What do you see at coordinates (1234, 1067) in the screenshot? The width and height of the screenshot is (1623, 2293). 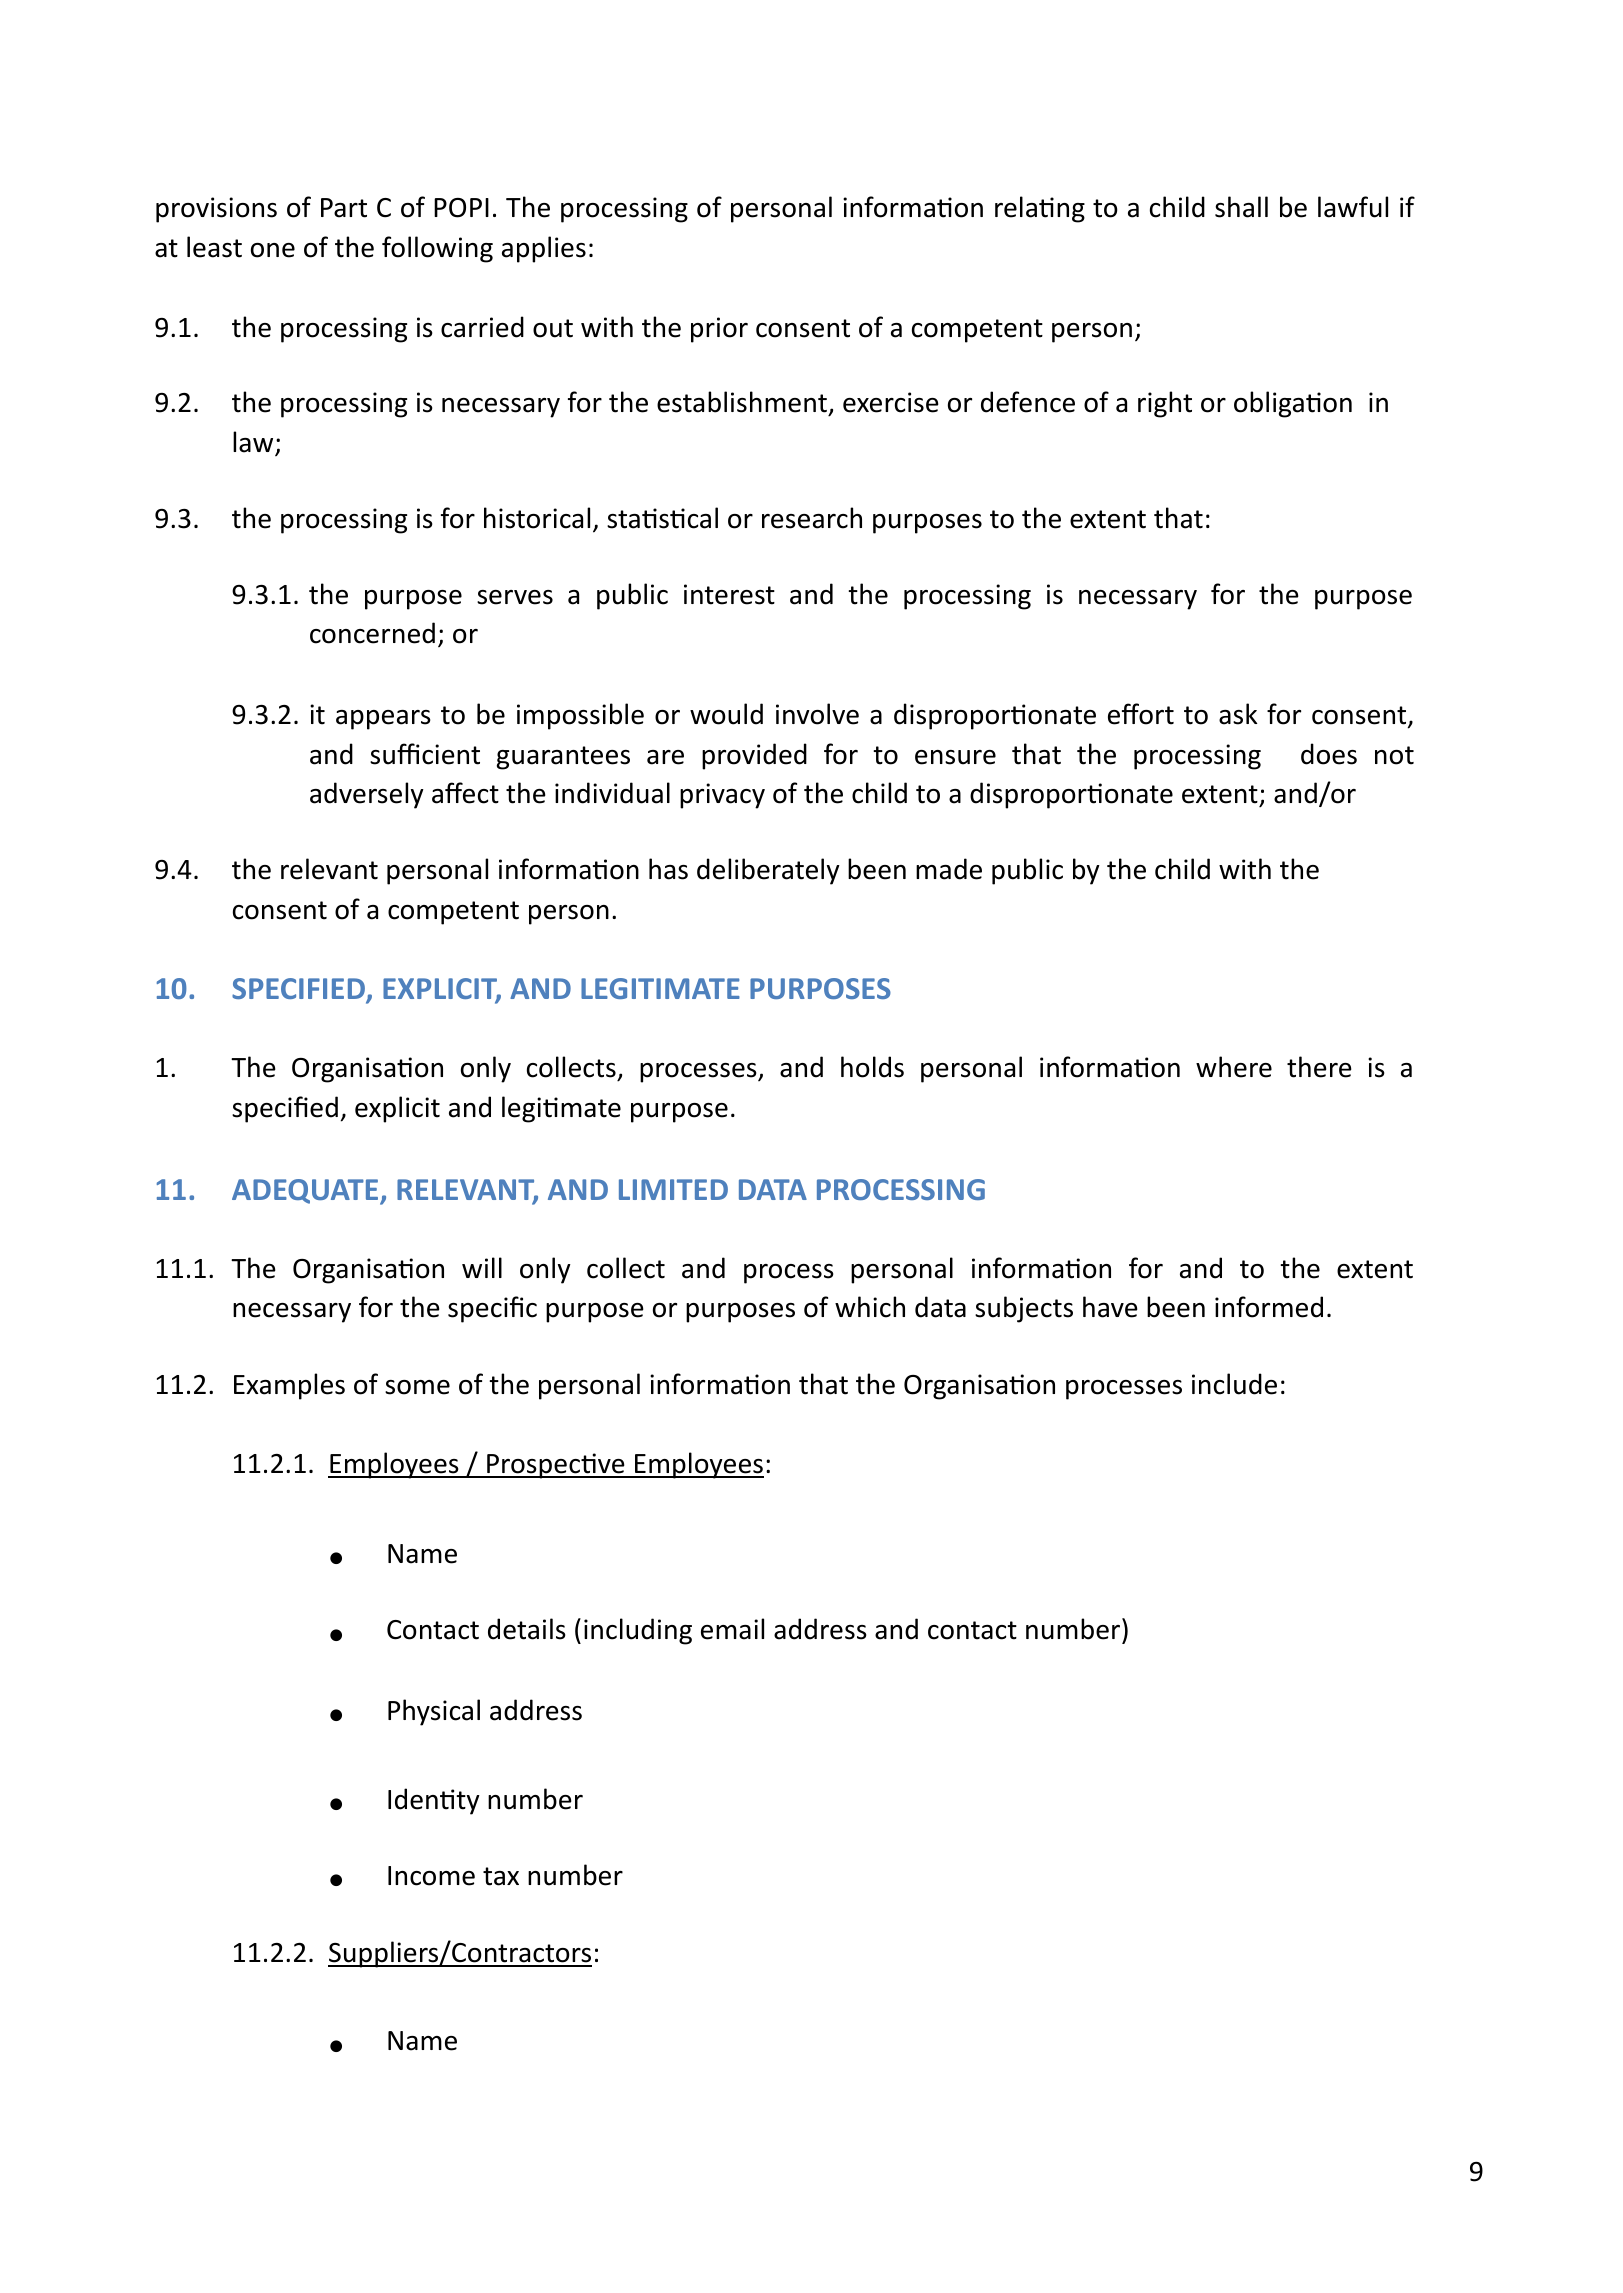 I see `where` at bounding box center [1234, 1067].
